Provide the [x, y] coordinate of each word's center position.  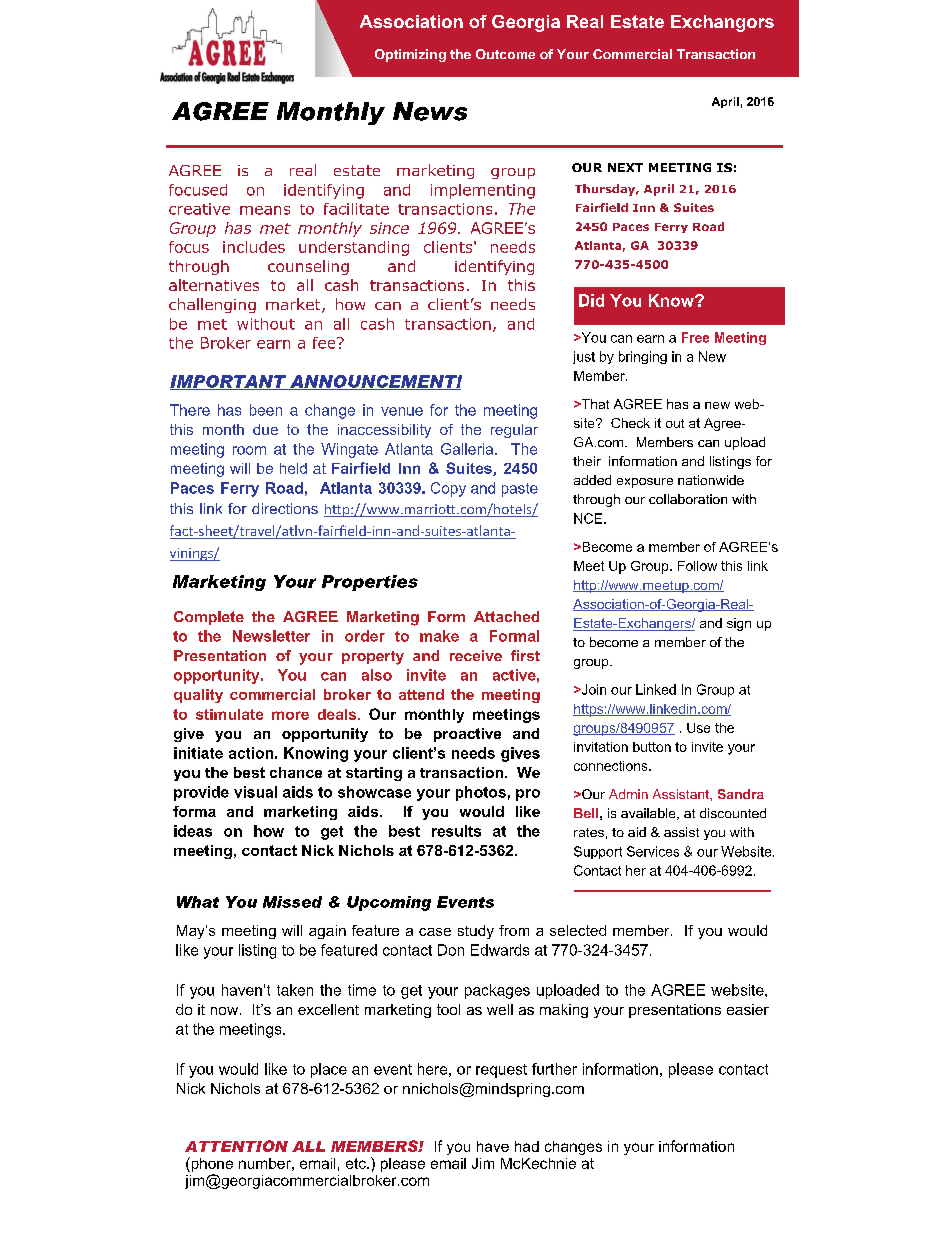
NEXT [625, 167]
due [265, 429]
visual [255, 792]
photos [481, 793]
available [649, 814]
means [265, 210]
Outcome [505, 54]
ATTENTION [236, 1146]
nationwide [711, 480]
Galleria [468, 449]
